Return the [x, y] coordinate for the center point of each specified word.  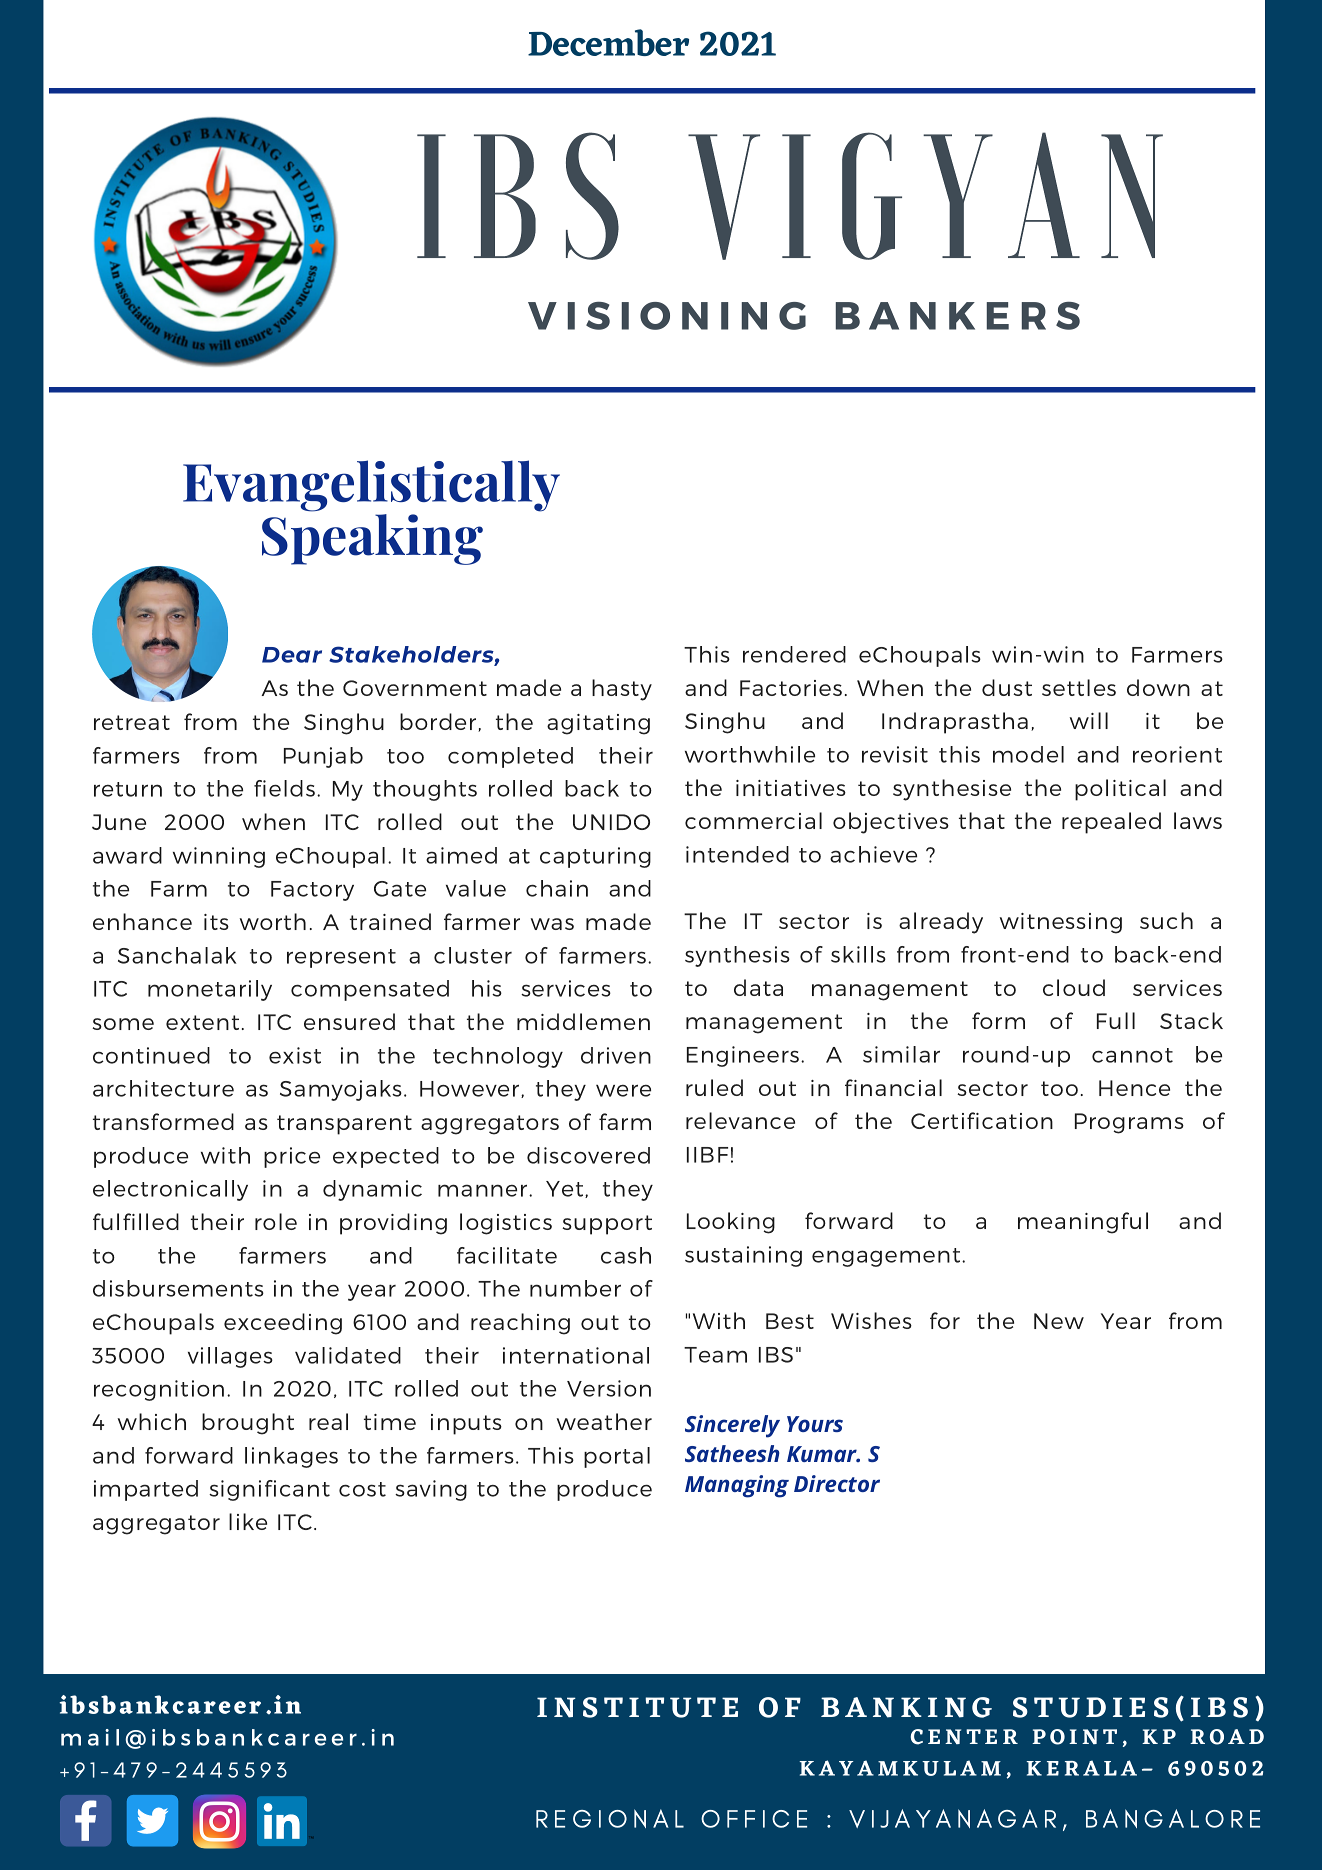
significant [269, 1490]
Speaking [372, 538]
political [1120, 790]
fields [284, 788]
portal [617, 1457]
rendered [794, 654]
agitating [598, 724]
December [608, 42]
